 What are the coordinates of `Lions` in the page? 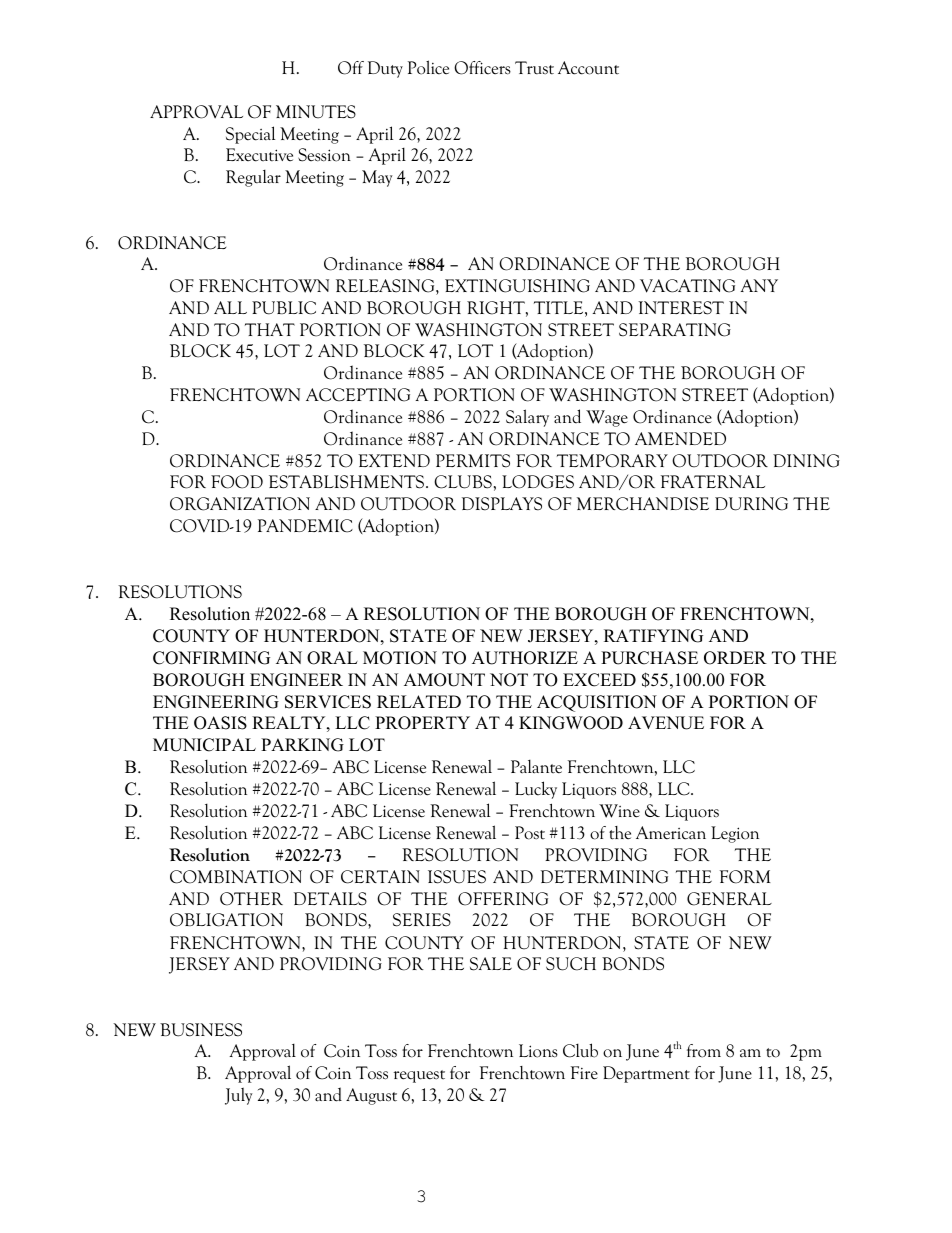 It's located at (538, 1051).
